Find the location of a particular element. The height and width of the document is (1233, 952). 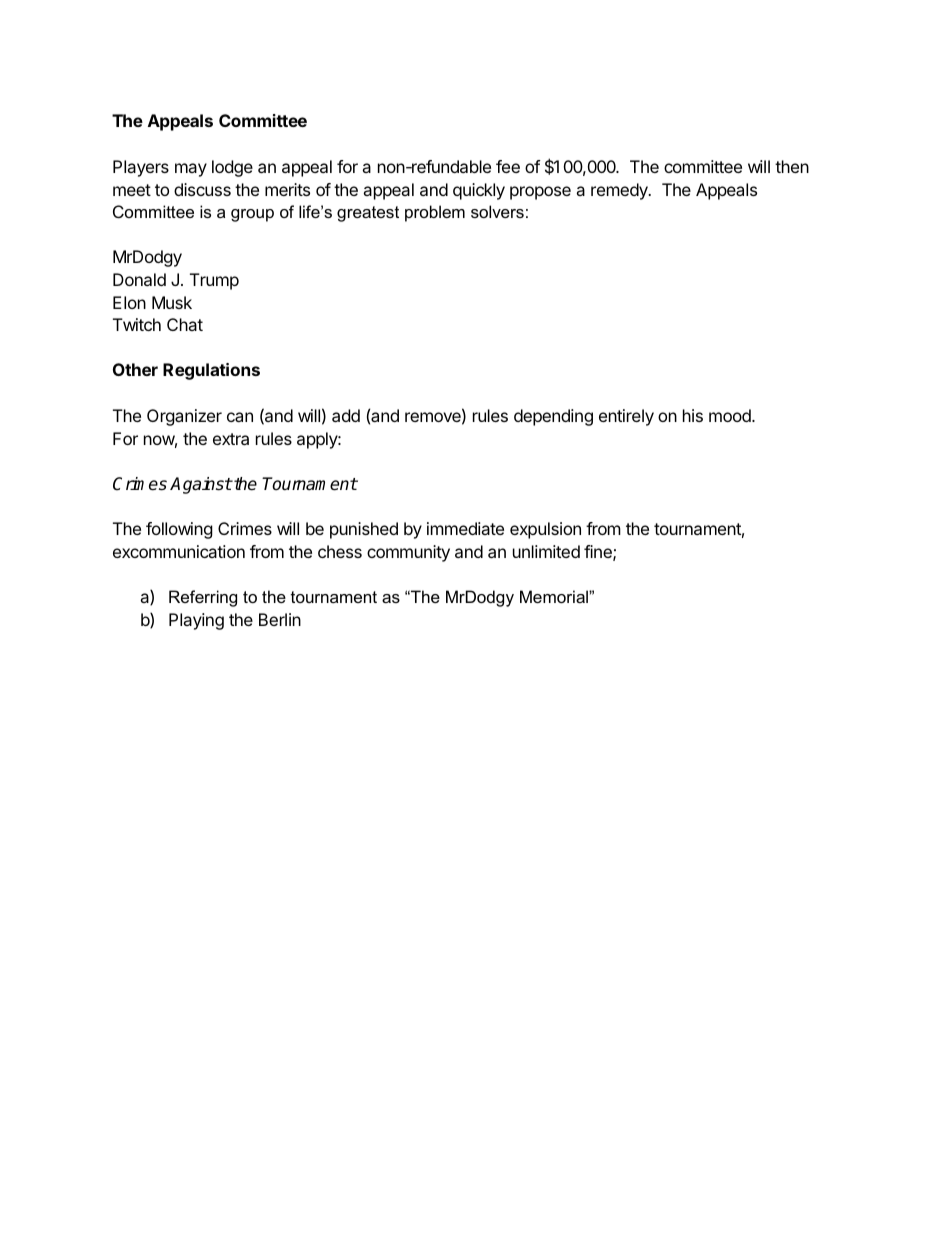

Referring is located at coordinates (203, 598).
